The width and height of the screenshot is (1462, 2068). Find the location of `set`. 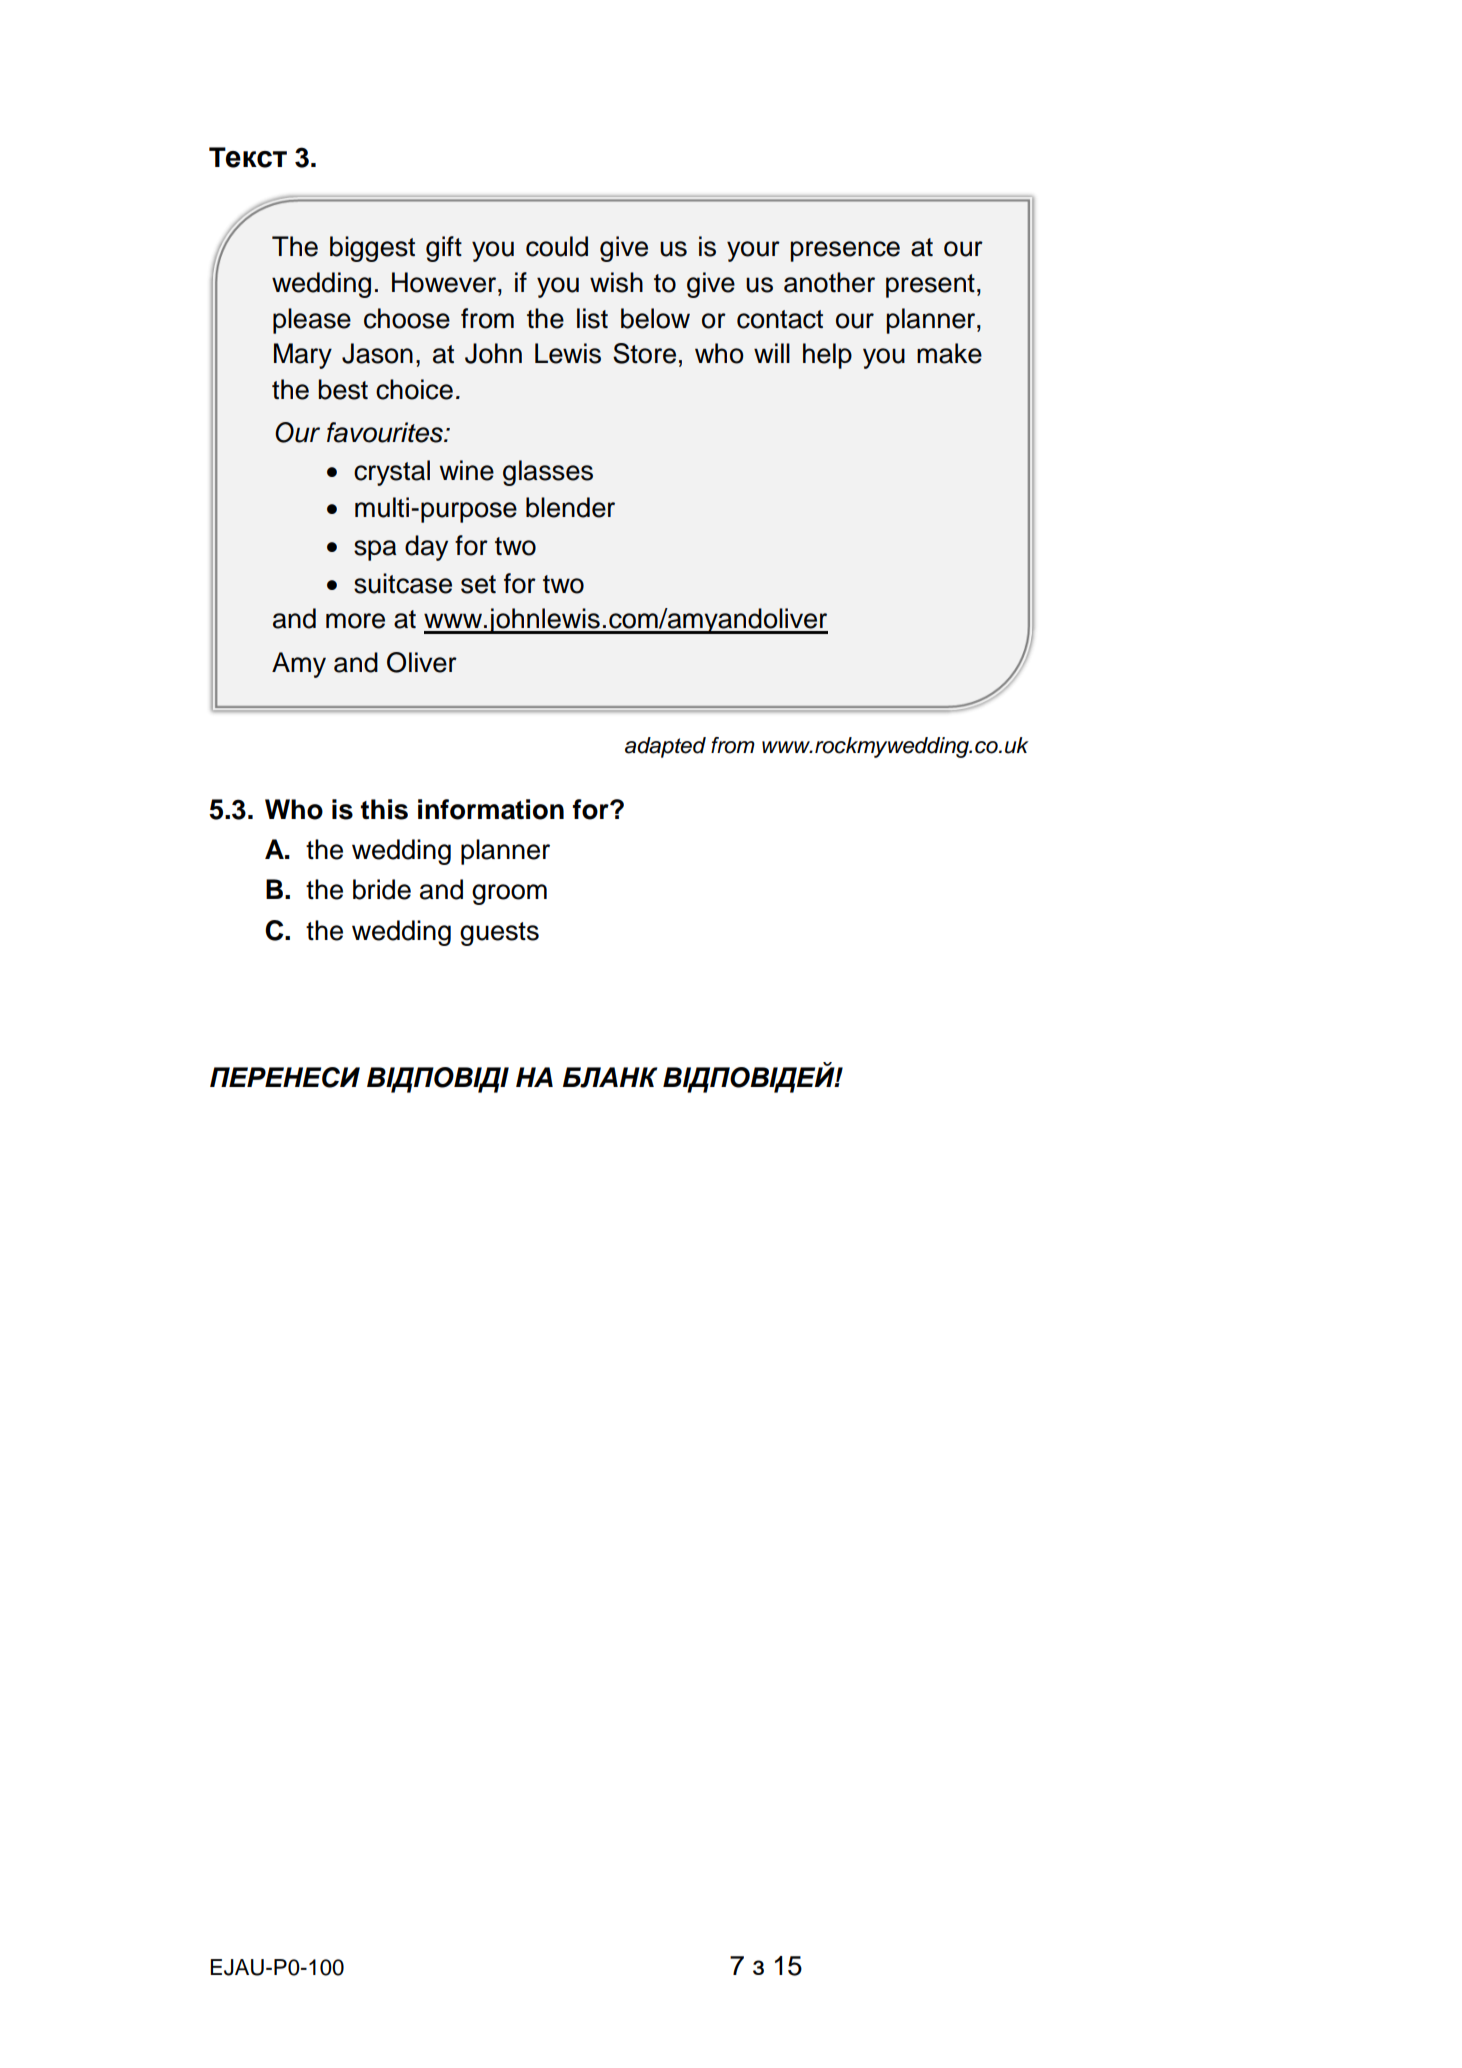

set is located at coordinates (478, 584).
